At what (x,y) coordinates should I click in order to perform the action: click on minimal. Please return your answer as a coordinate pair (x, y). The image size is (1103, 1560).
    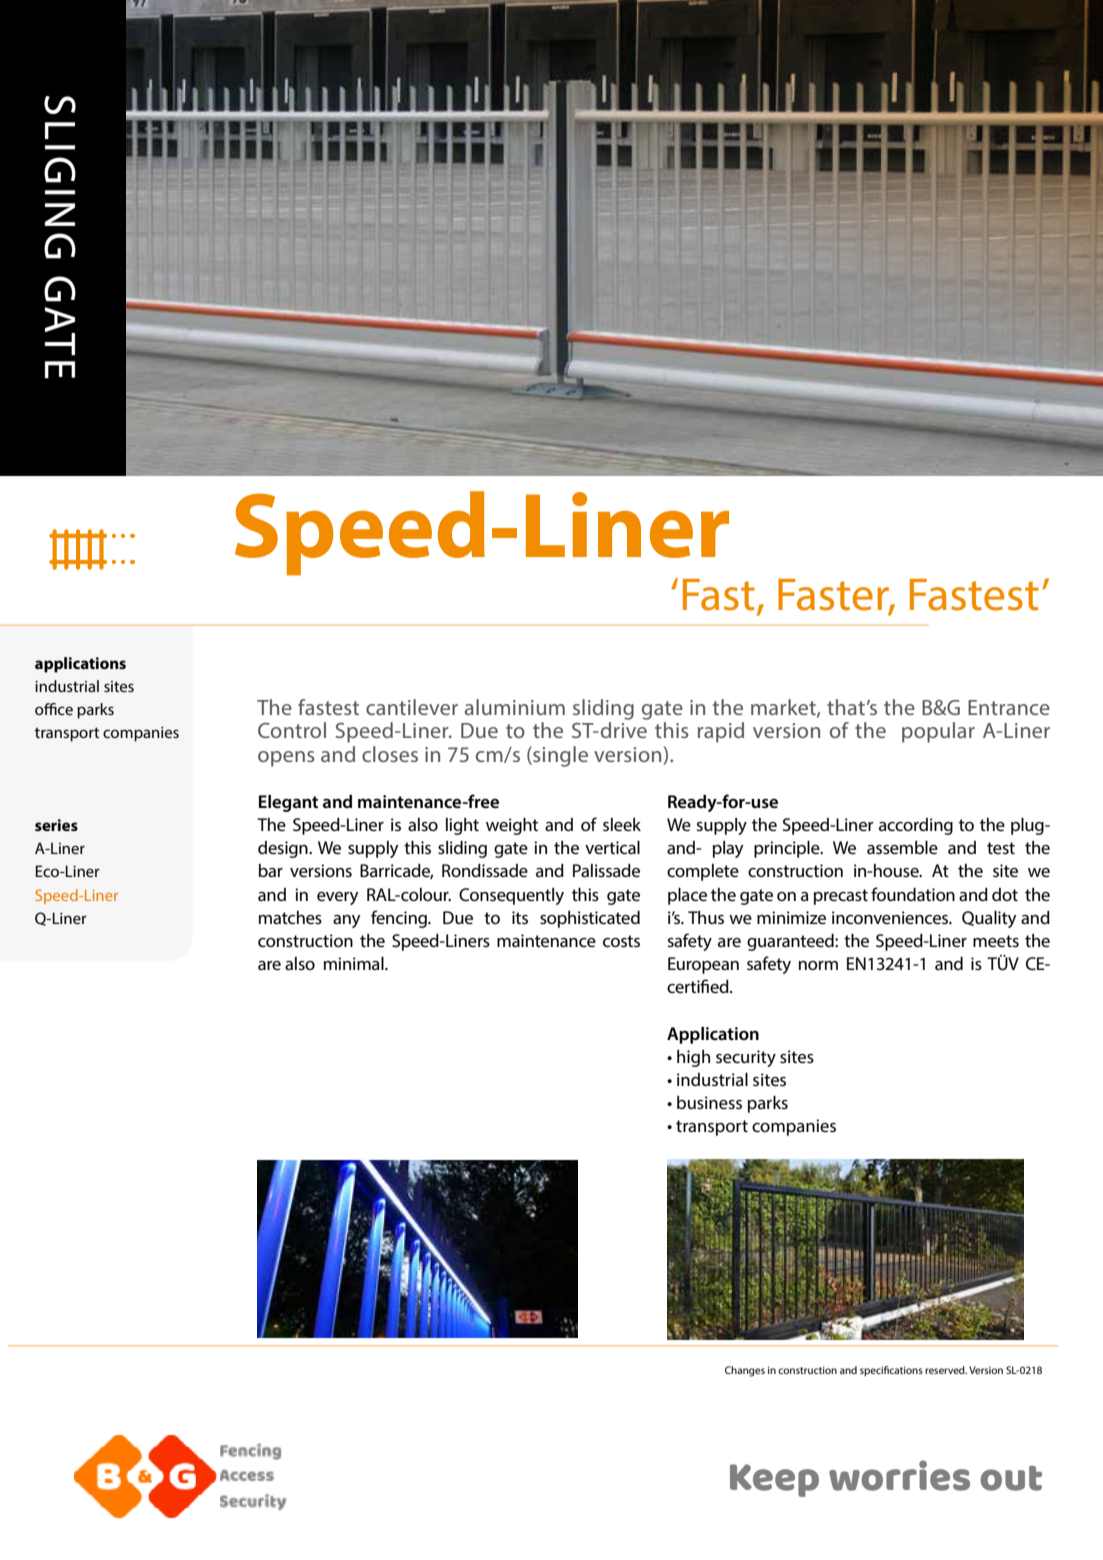
    Looking at the image, I should click on (355, 963).
